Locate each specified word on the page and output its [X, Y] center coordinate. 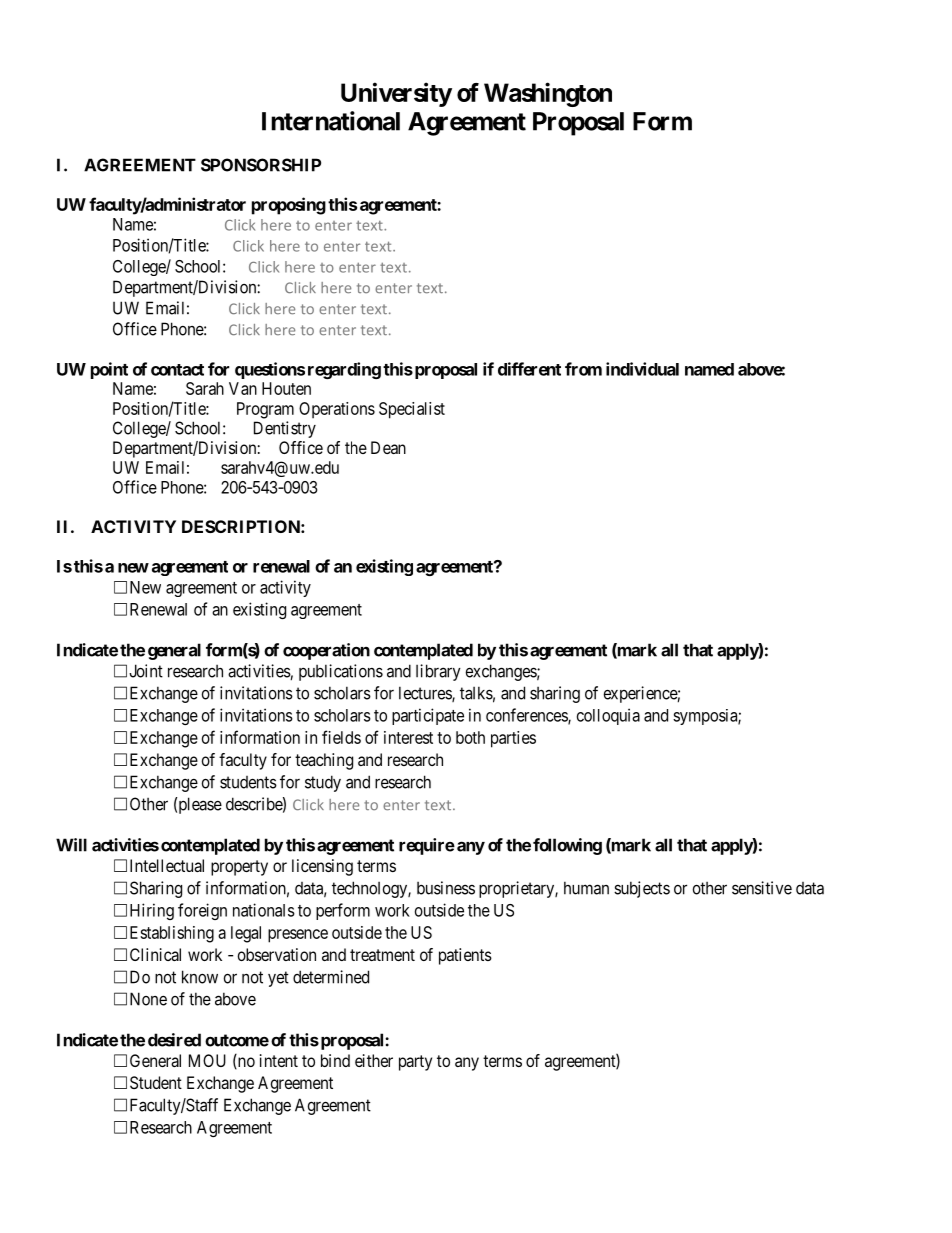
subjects [642, 889]
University [396, 94]
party [415, 1063]
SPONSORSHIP [261, 165]
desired [174, 1040]
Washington [548, 94]
